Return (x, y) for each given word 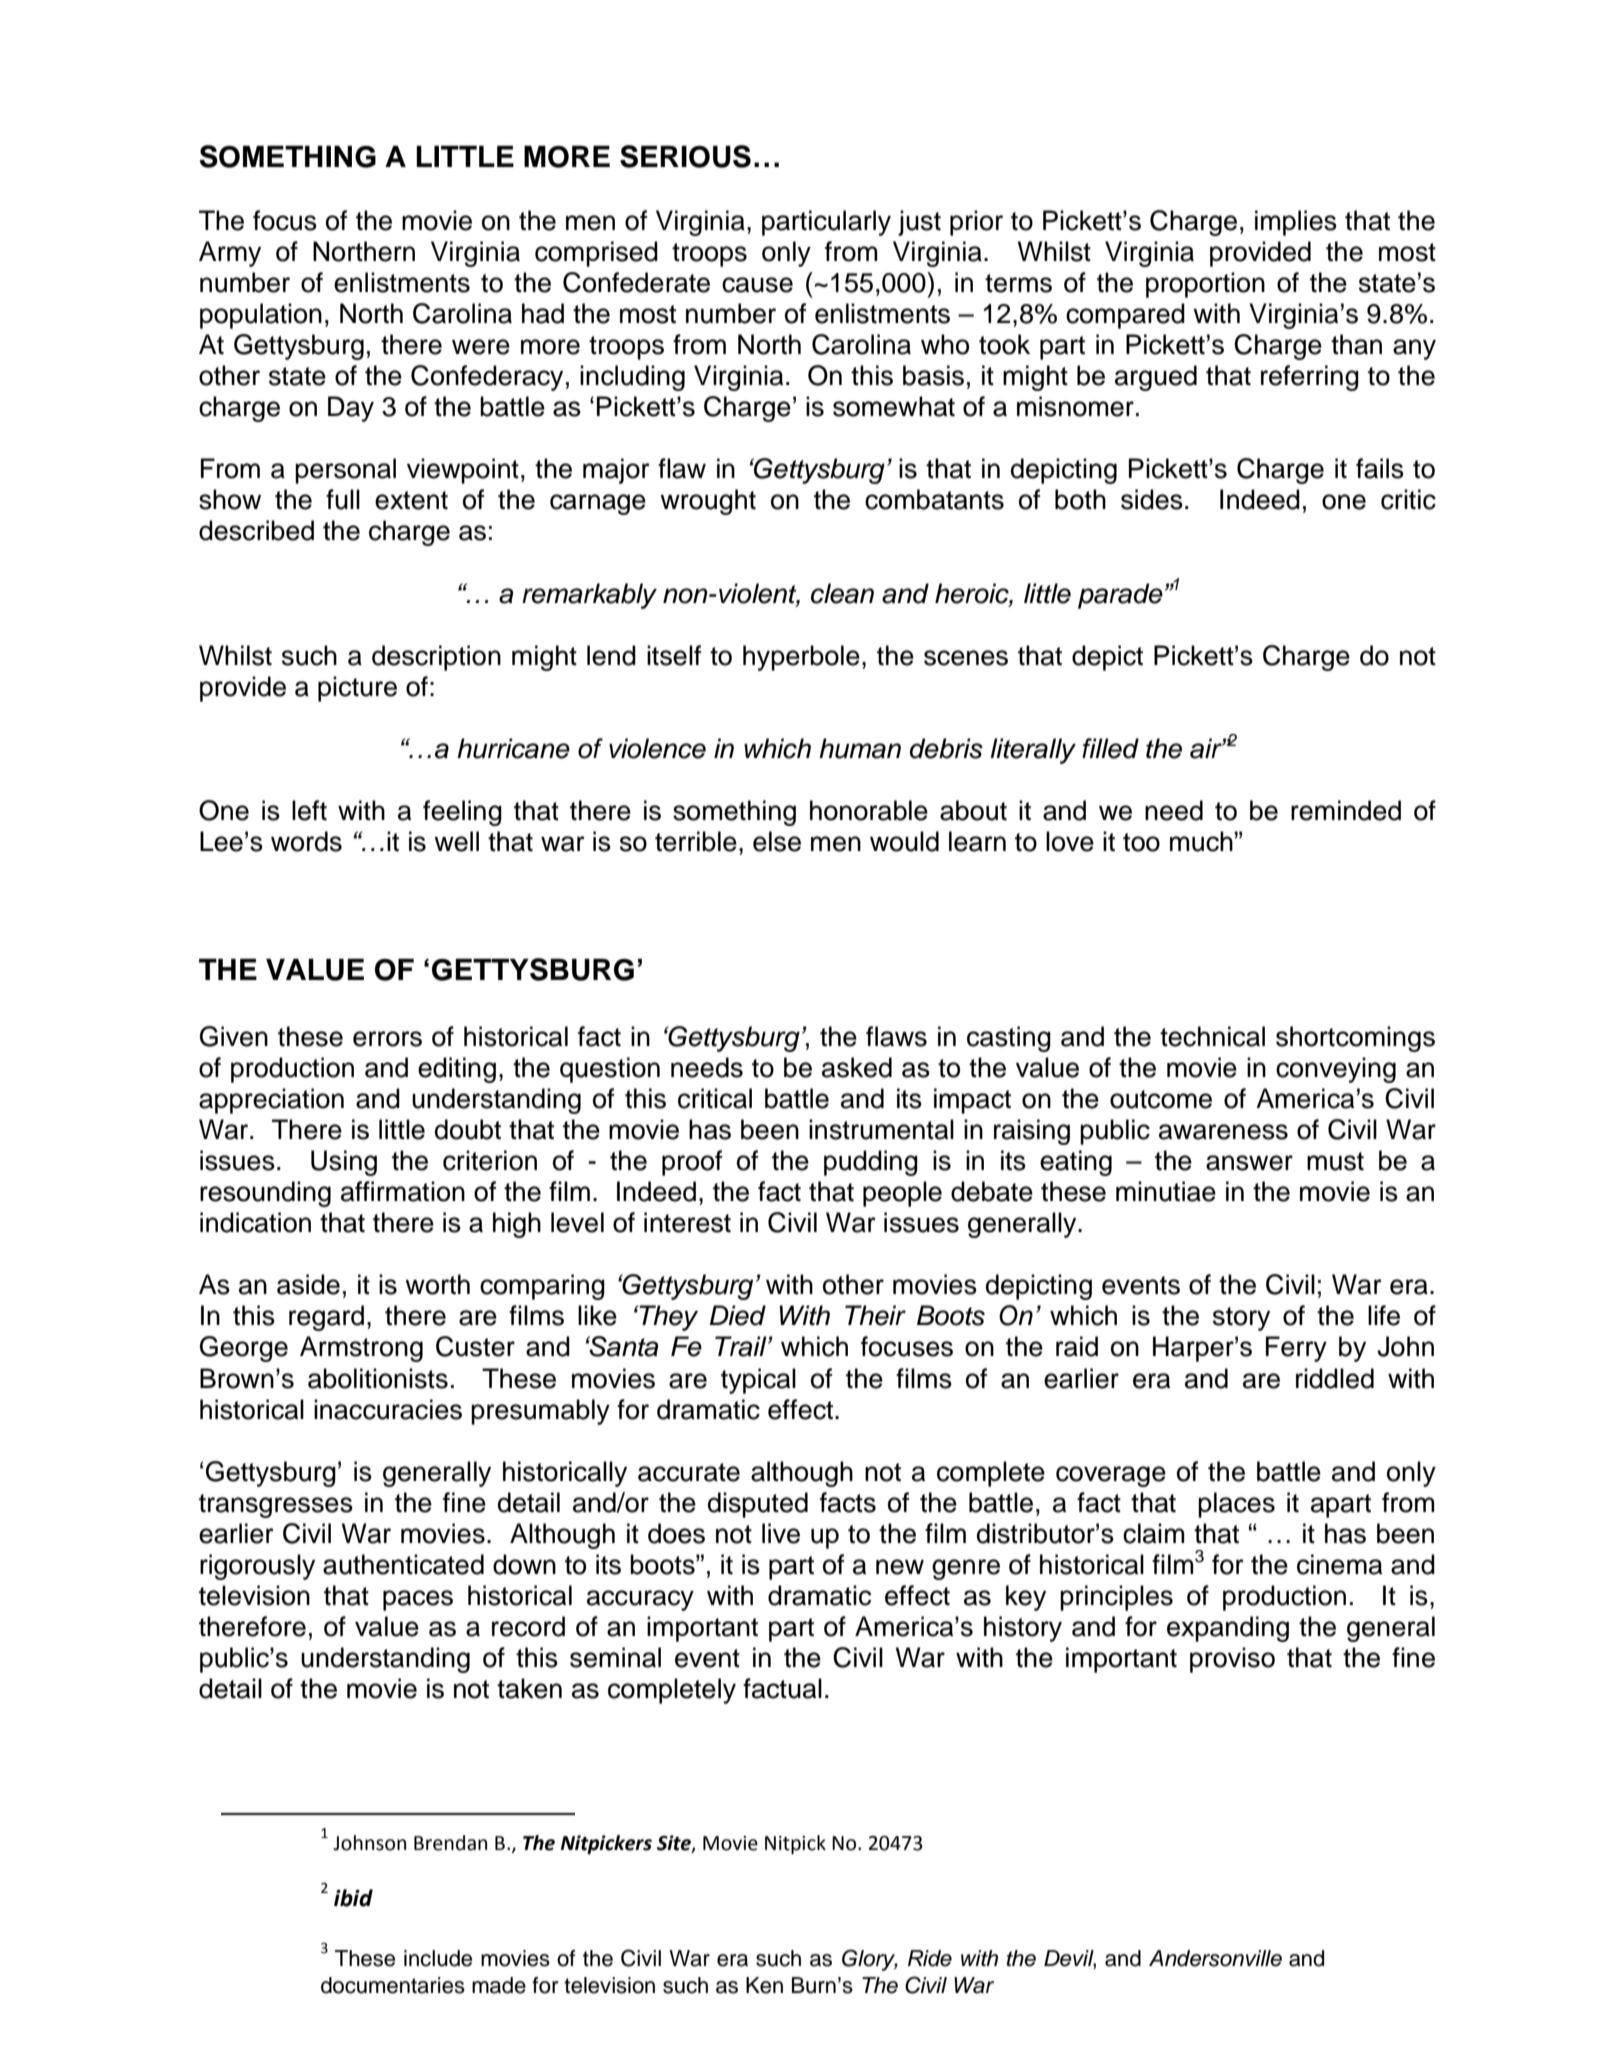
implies (1296, 223)
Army (230, 254)
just (919, 223)
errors (387, 1039)
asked (857, 1067)
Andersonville (1215, 1958)
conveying (1336, 1070)
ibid (353, 1898)
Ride (930, 1958)
